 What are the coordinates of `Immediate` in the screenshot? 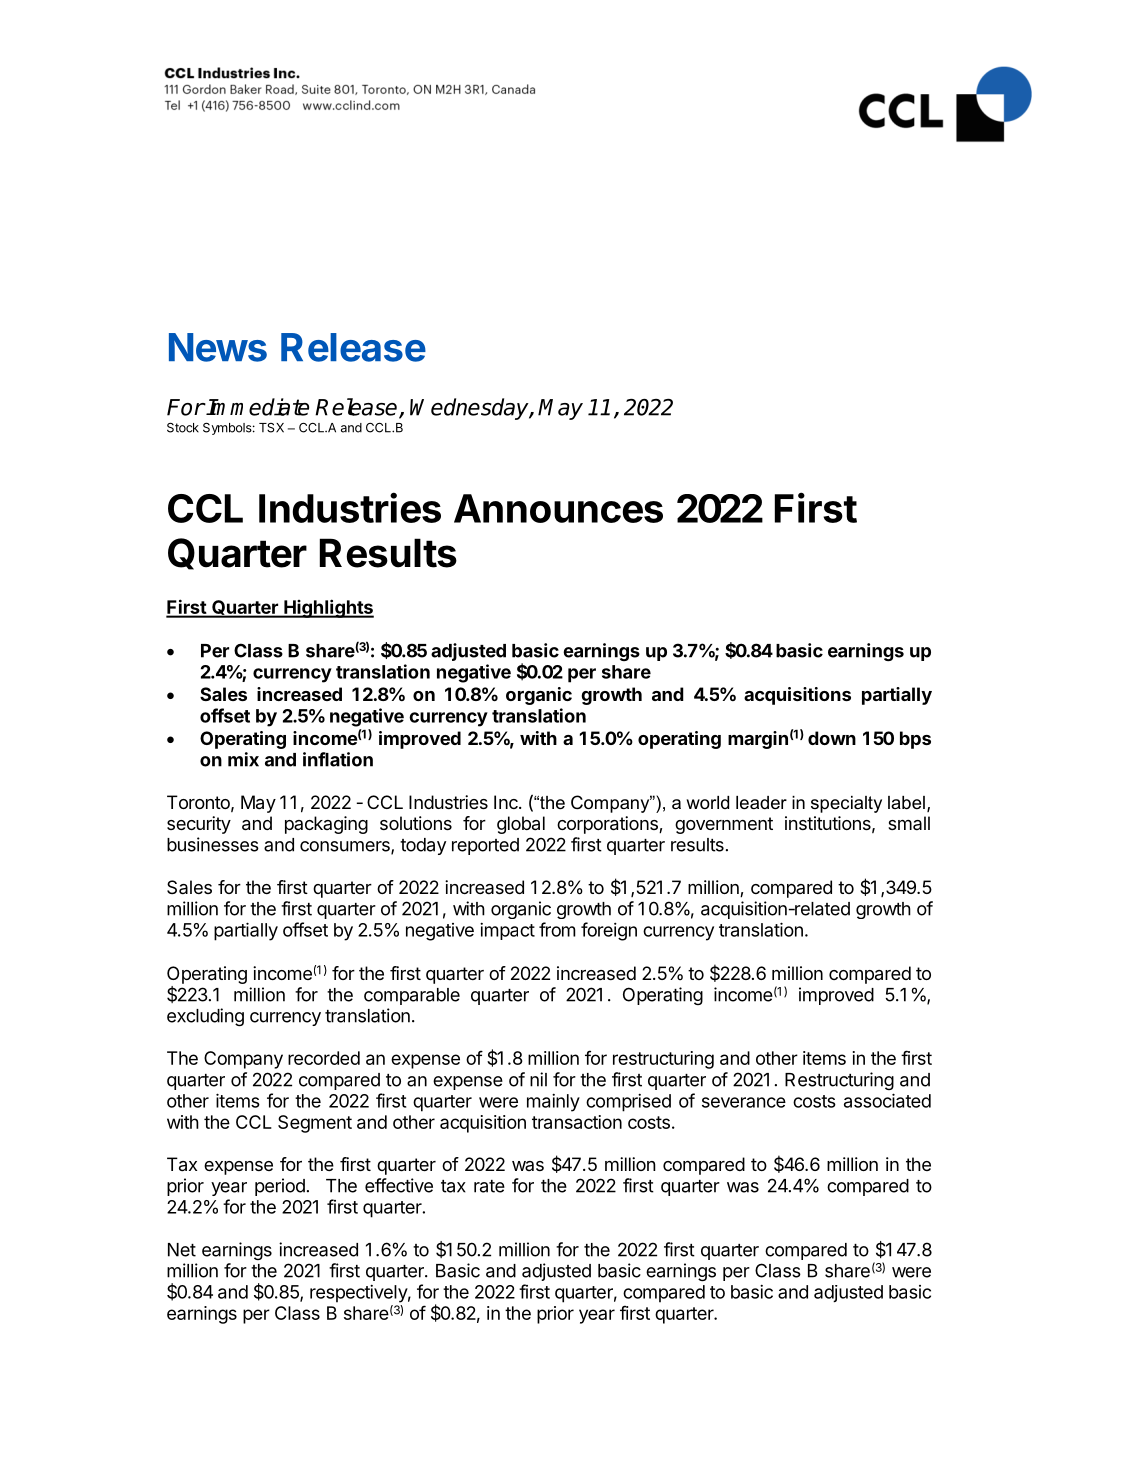 It's located at (257, 407).
